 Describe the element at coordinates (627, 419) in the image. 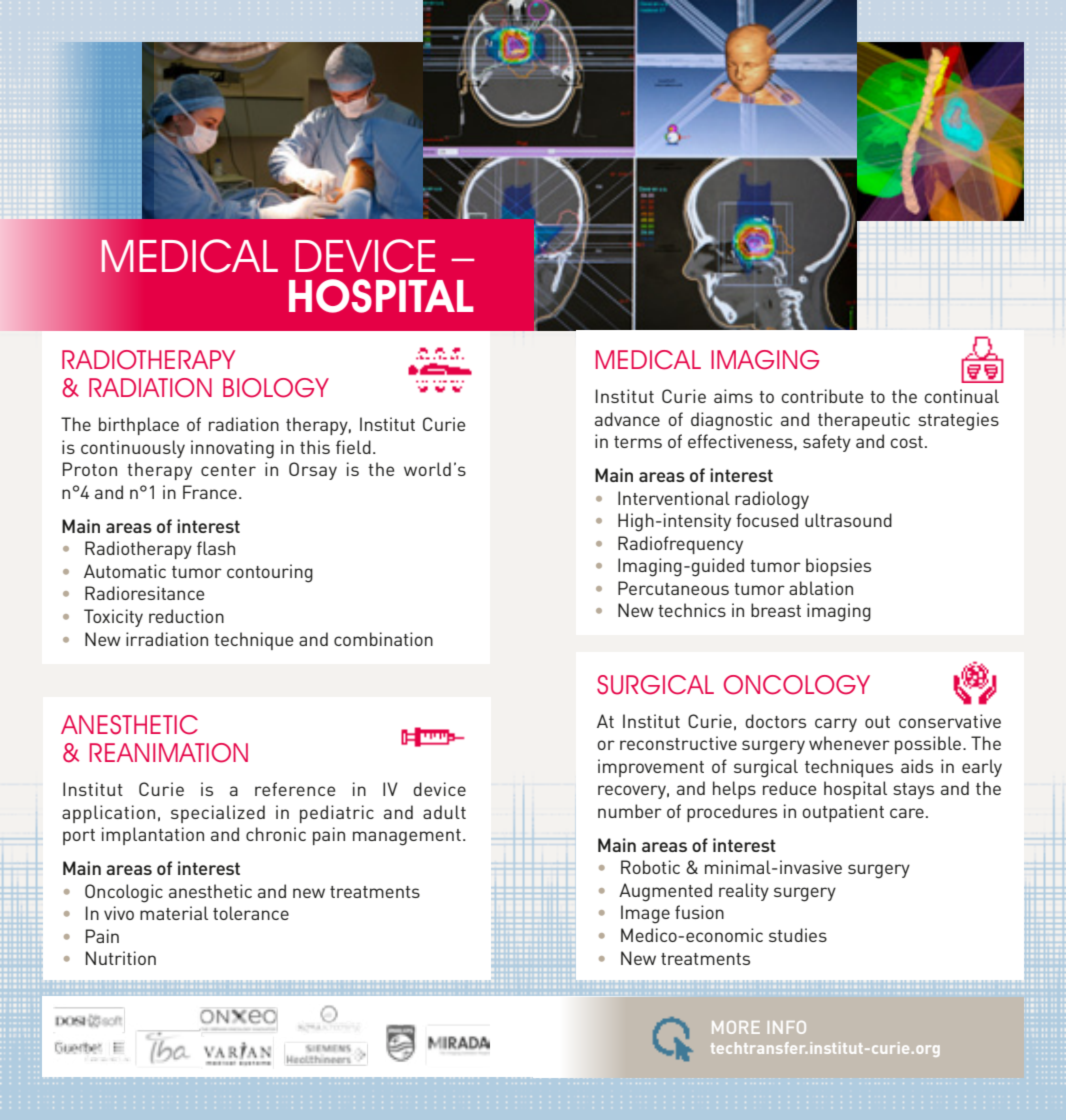

I see `advance` at that location.
